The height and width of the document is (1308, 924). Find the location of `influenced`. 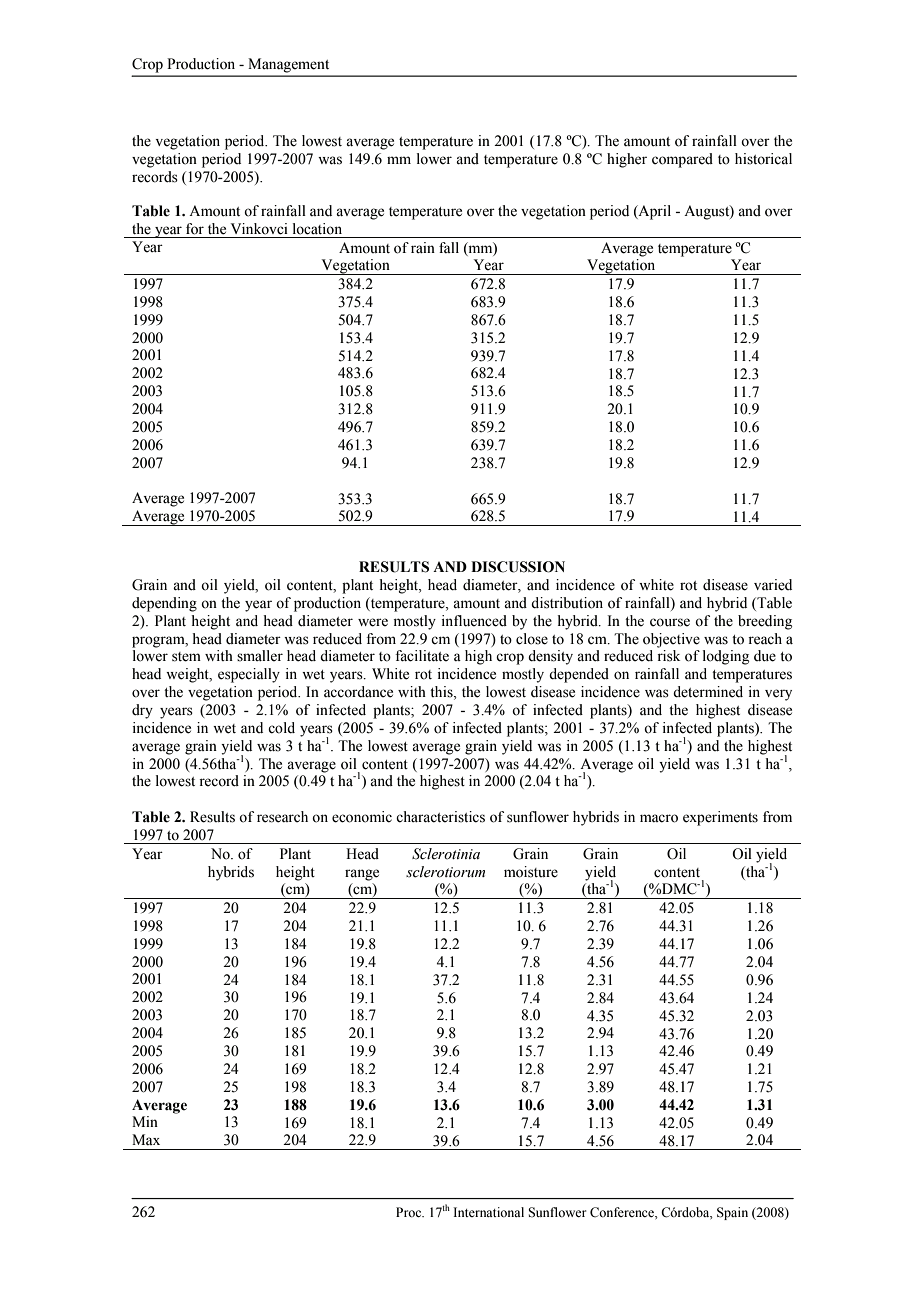

influenced is located at coordinates (474, 621).
